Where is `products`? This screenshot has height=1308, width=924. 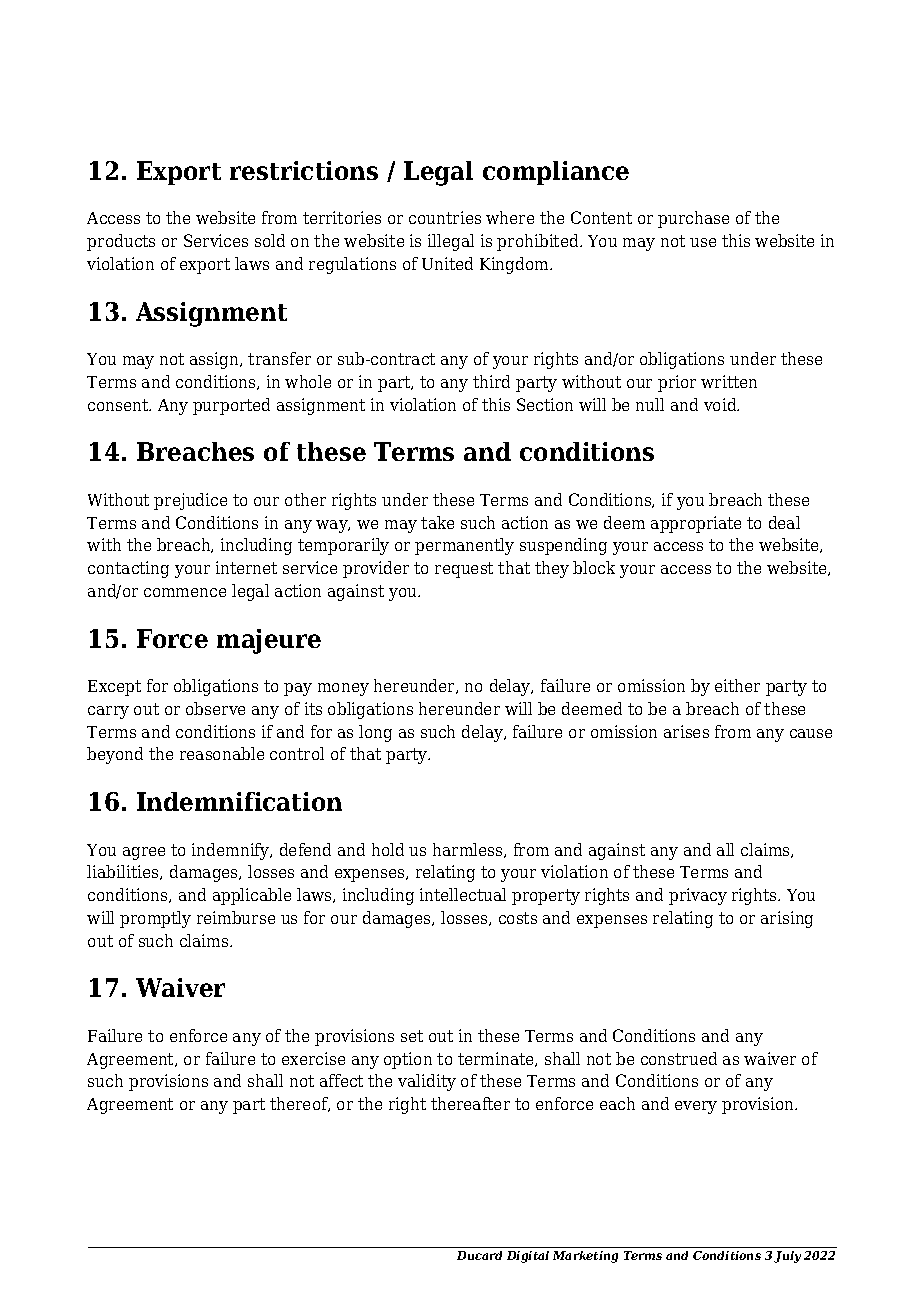
products is located at coordinates (121, 242).
